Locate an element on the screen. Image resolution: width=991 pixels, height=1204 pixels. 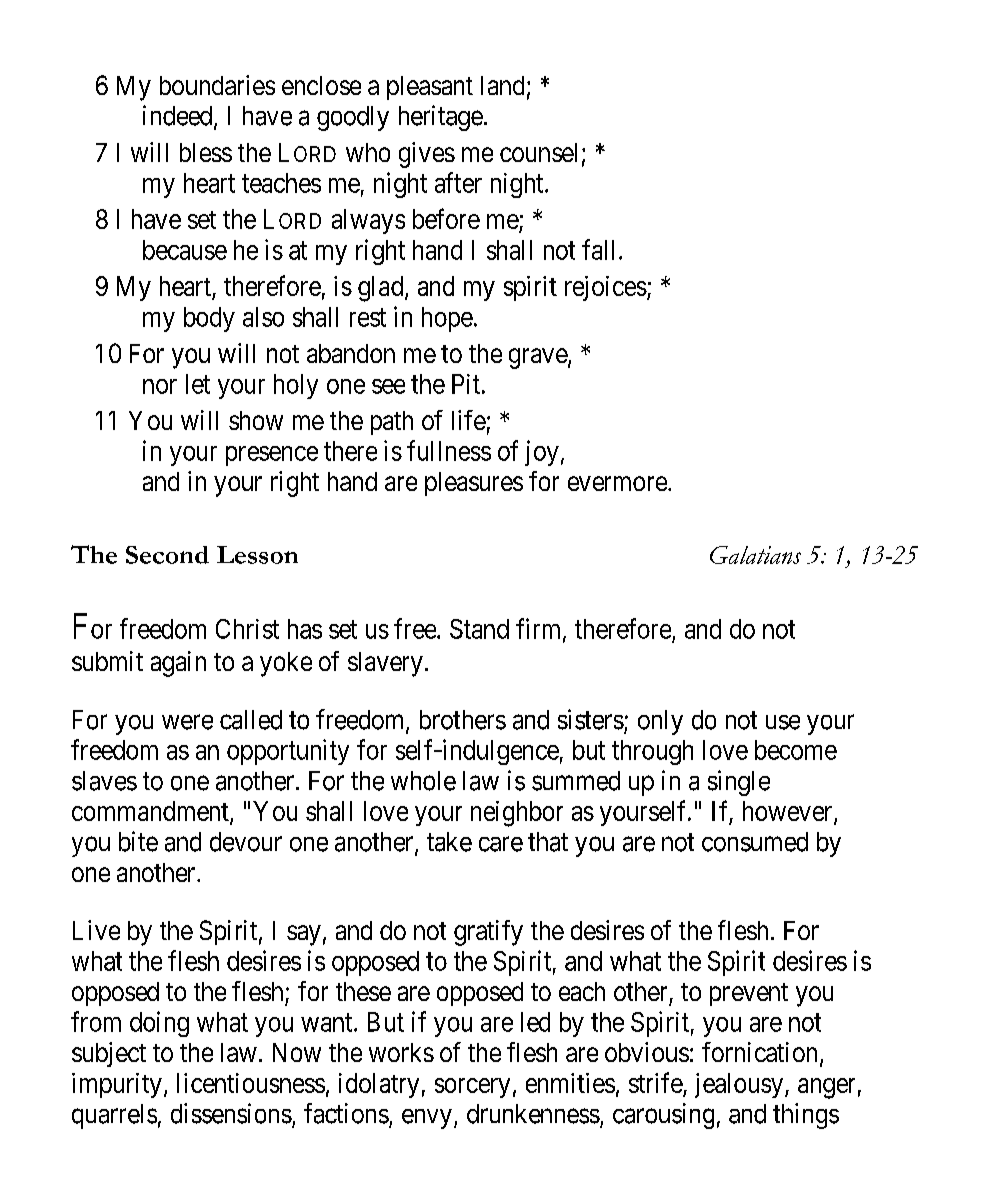
sorcery is located at coordinates (472, 1088).
